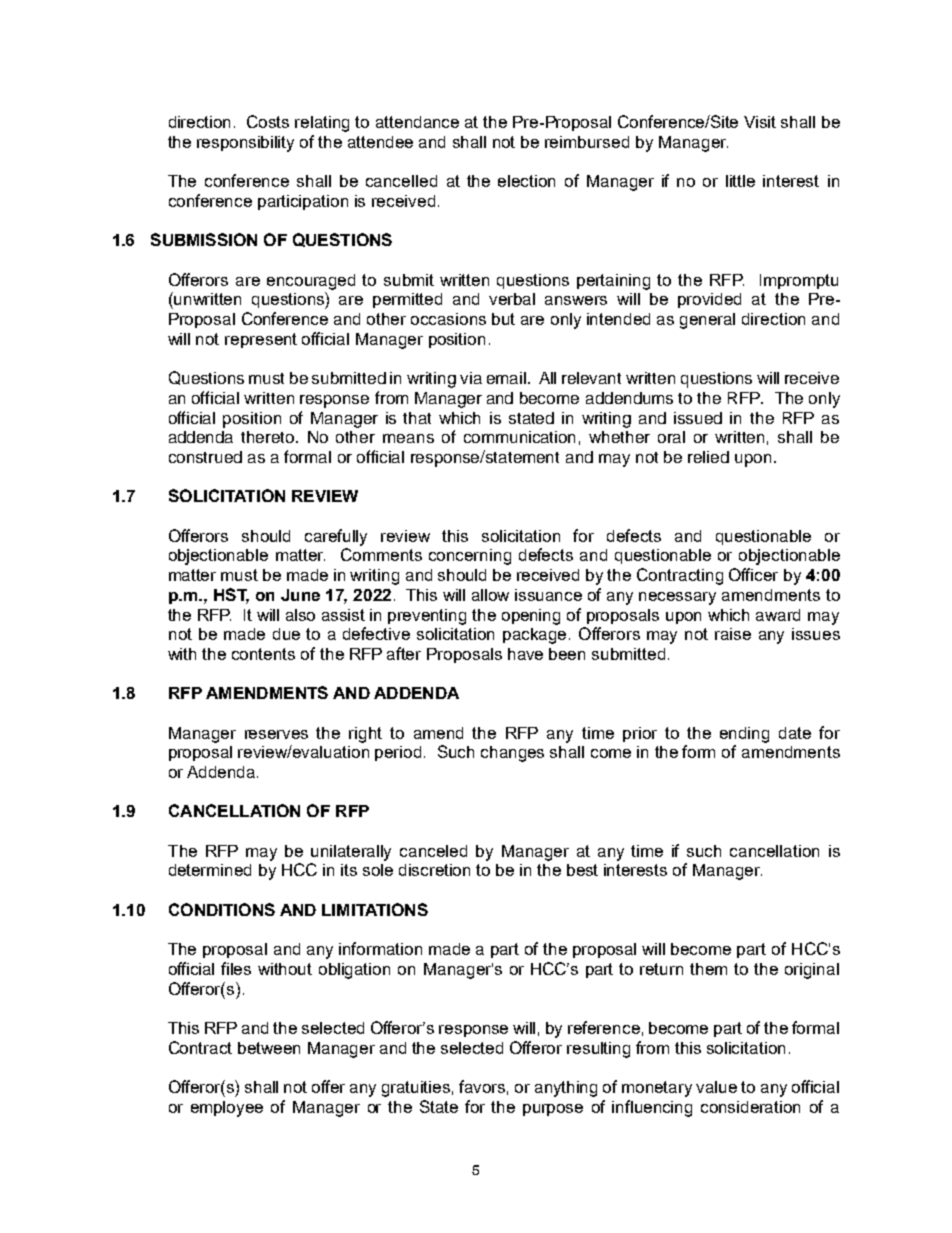 The width and height of the document is (952, 1233). What do you see at coordinates (269, 1048) in the document?
I see `between` at bounding box center [269, 1048].
